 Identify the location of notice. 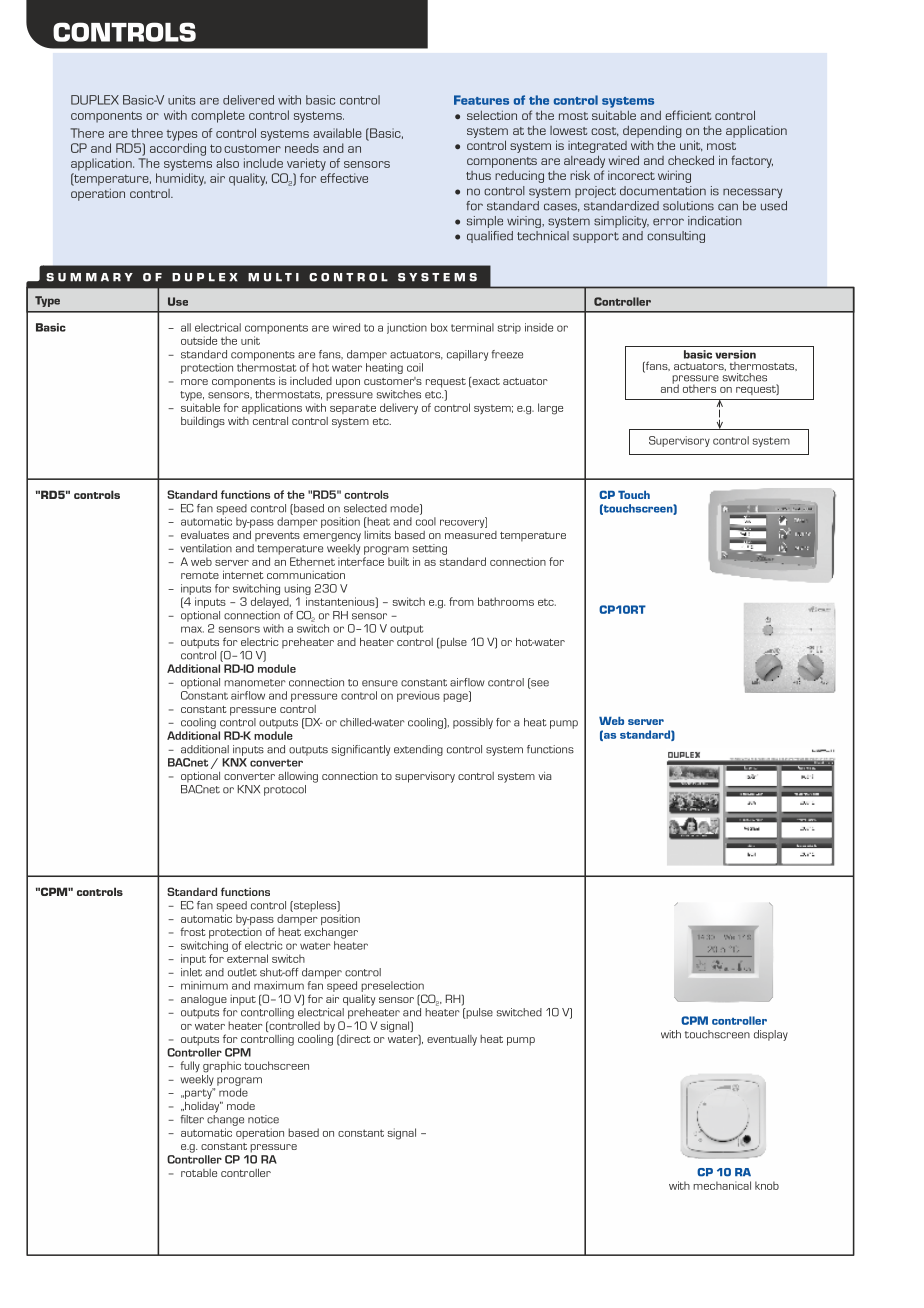
(263, 1119).
